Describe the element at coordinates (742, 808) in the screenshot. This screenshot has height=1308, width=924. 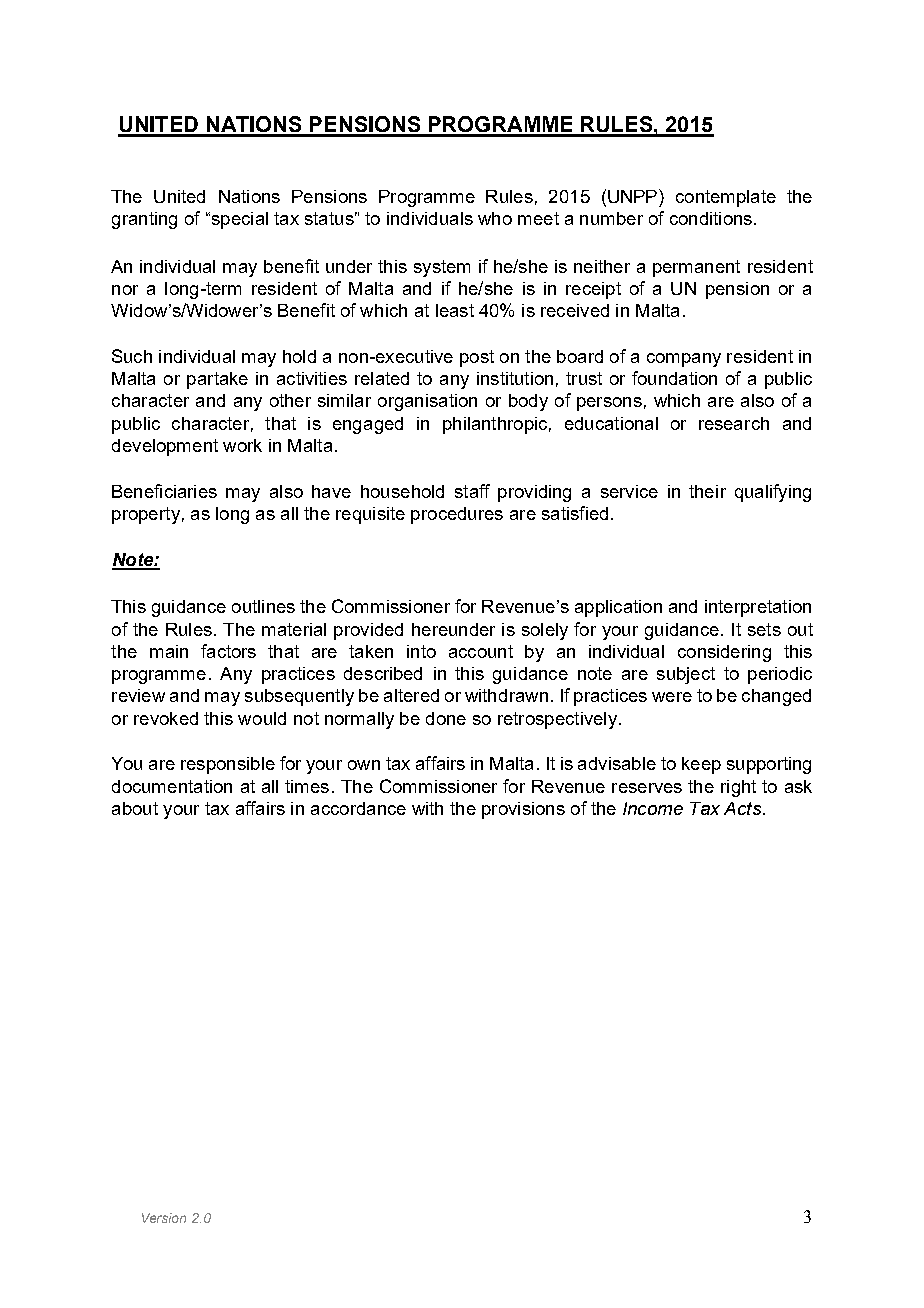
I see `Acts` at that location.
